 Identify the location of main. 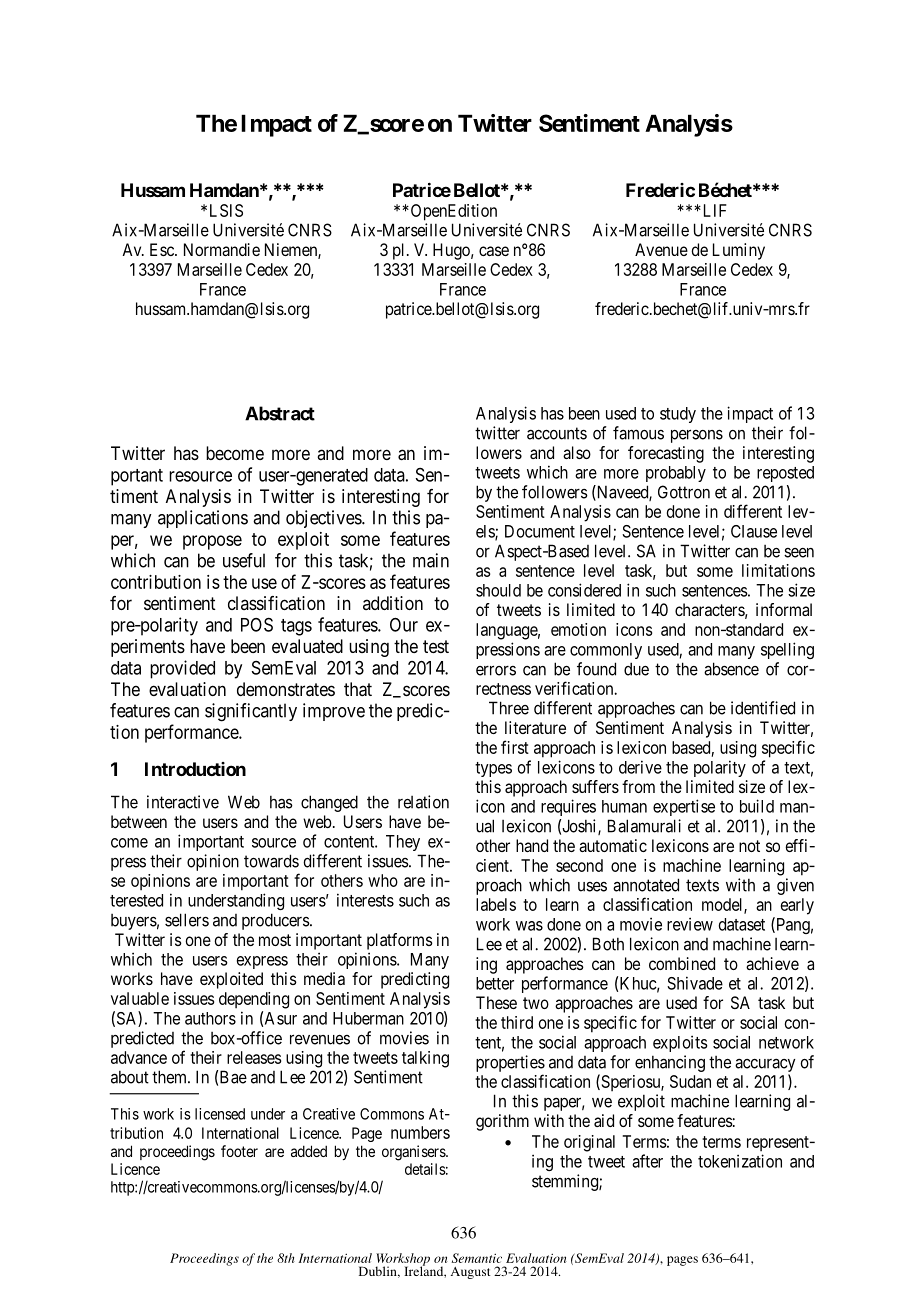
(431, 560).
